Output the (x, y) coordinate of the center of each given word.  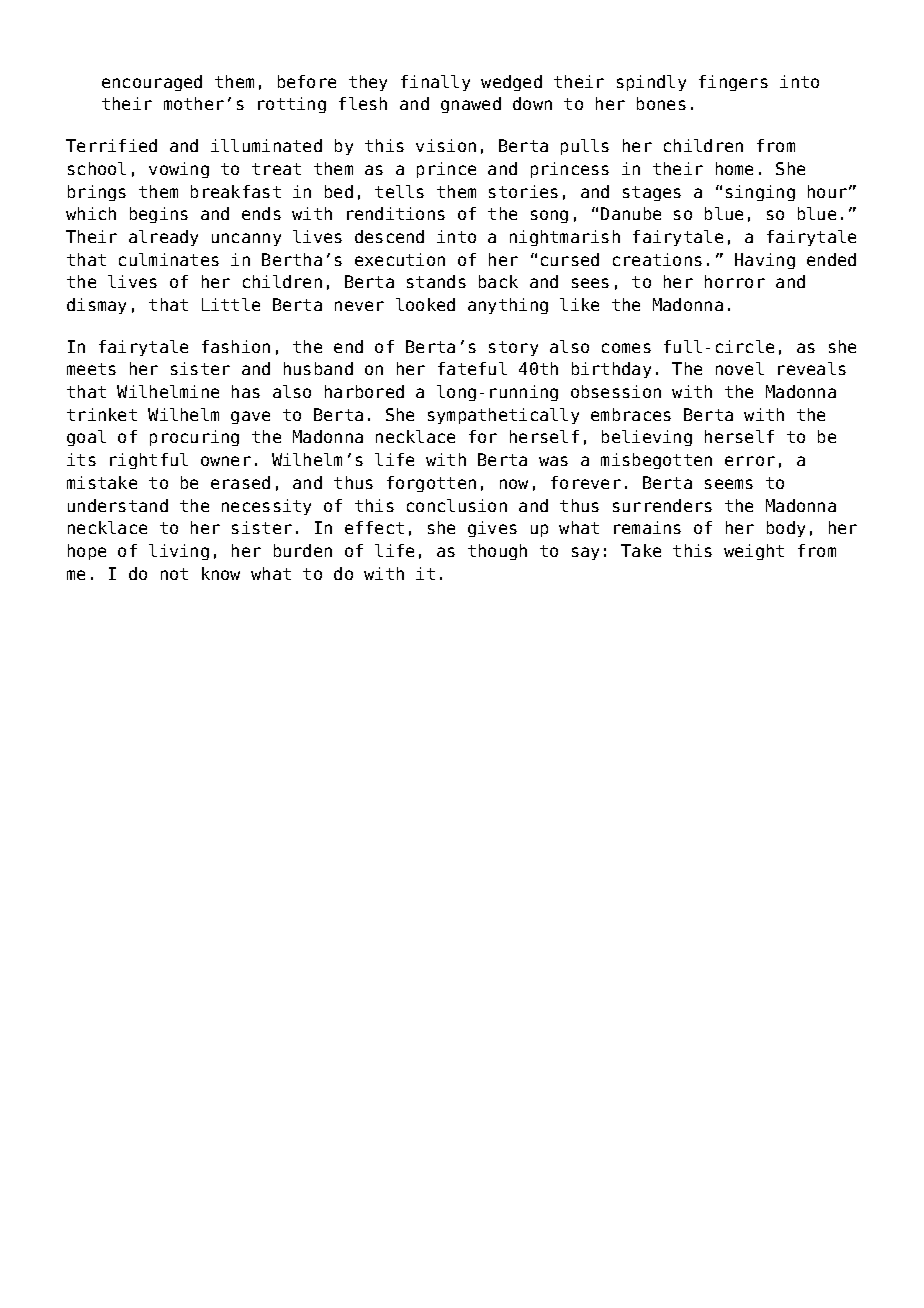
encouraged (152, 83)
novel (740, 368)
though (497, 552)
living (179, 552)
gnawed (471, 105)
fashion (236, 346)
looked (425, 304)
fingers (733, 83)
